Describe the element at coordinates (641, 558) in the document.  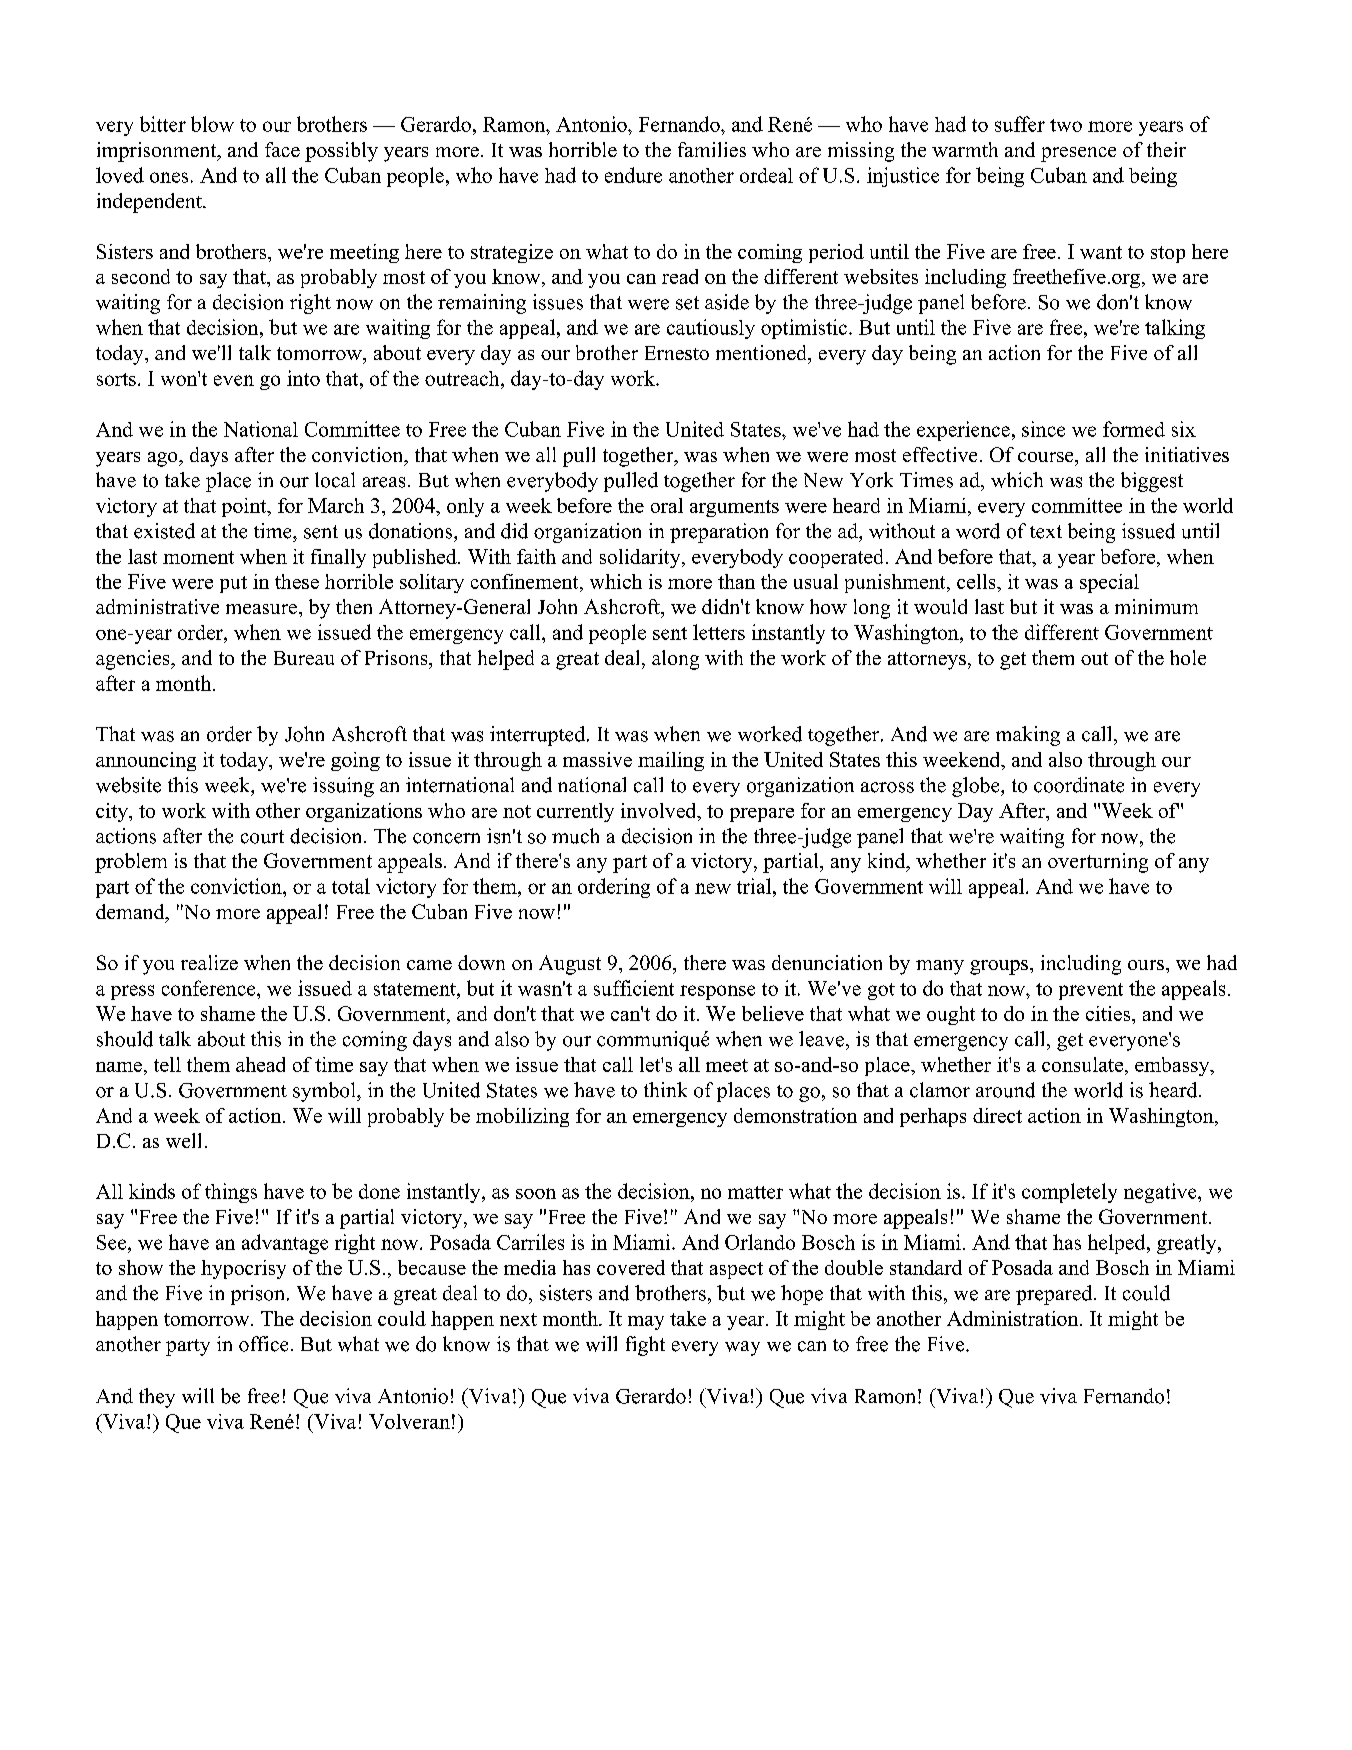
I see `solidarity` at that location.
